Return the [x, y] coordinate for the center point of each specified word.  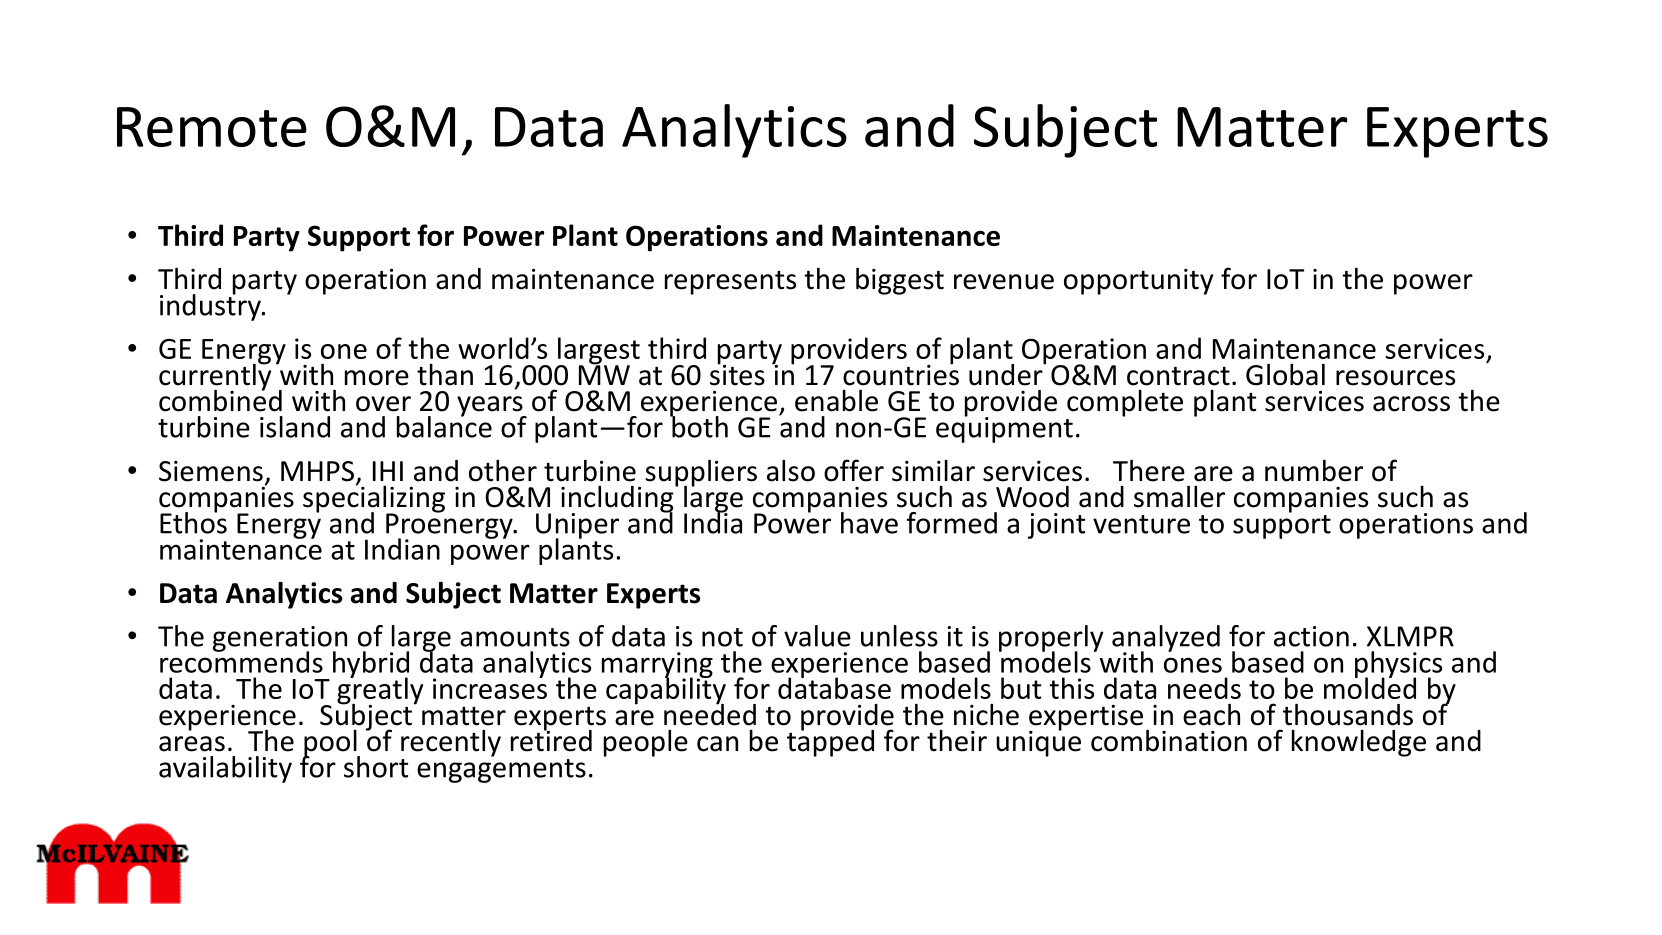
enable [836, 401]
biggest [900, 281]
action [1311, 636]
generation [280, 640]
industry [211, 306]
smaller [1179, 496]
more [377, 378]
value [817, 636]
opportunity [1138, 282]
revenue [1004, 282]
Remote [212, 127]
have [869, 523]
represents [730, 283]
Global [1285, 375]
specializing [374, 499]
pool [331, 744]
